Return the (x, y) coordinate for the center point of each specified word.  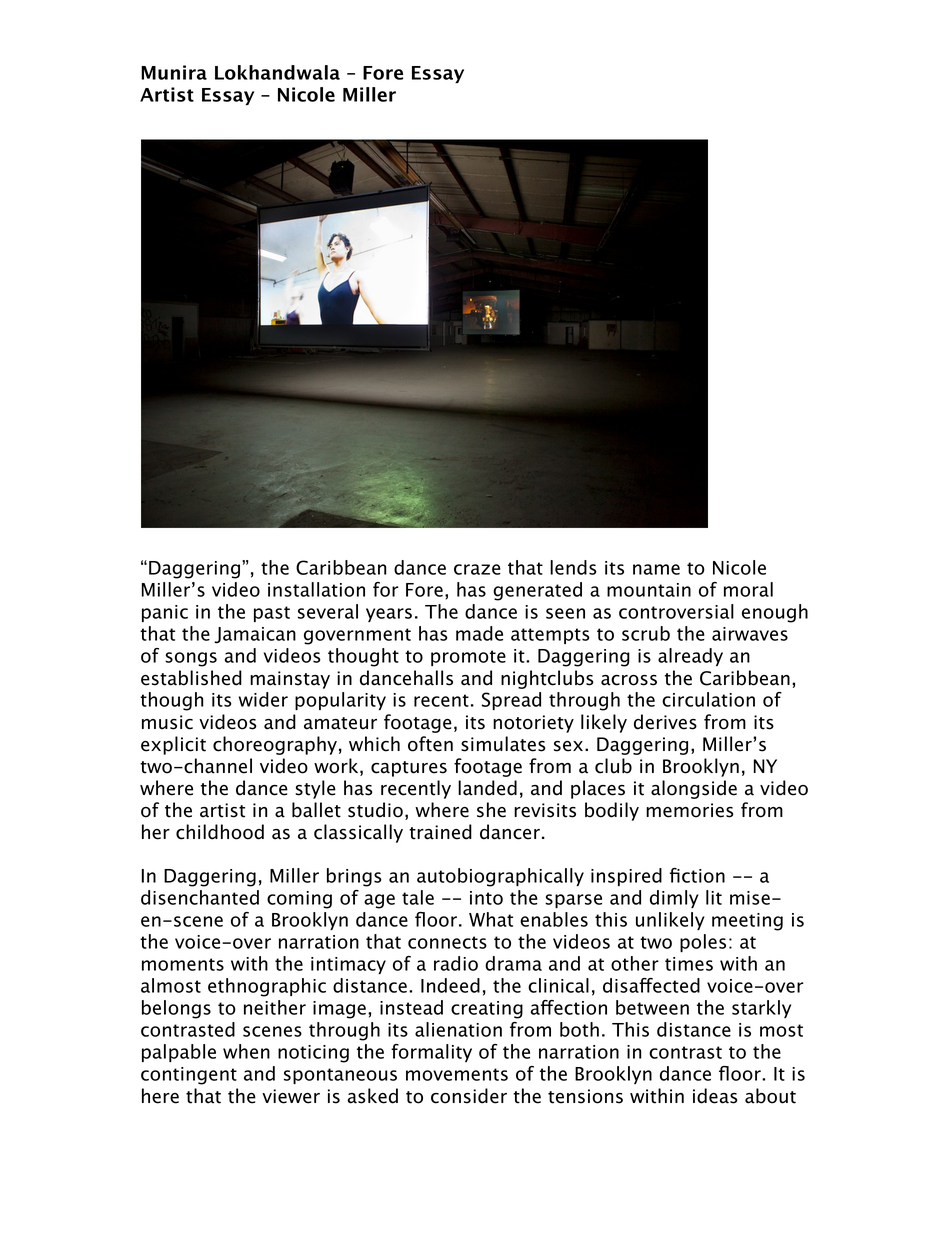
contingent (189, 1076)
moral (748, 589)
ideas (715, 1096)
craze (477, 569)
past (272, 614)
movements (457, 1074)
